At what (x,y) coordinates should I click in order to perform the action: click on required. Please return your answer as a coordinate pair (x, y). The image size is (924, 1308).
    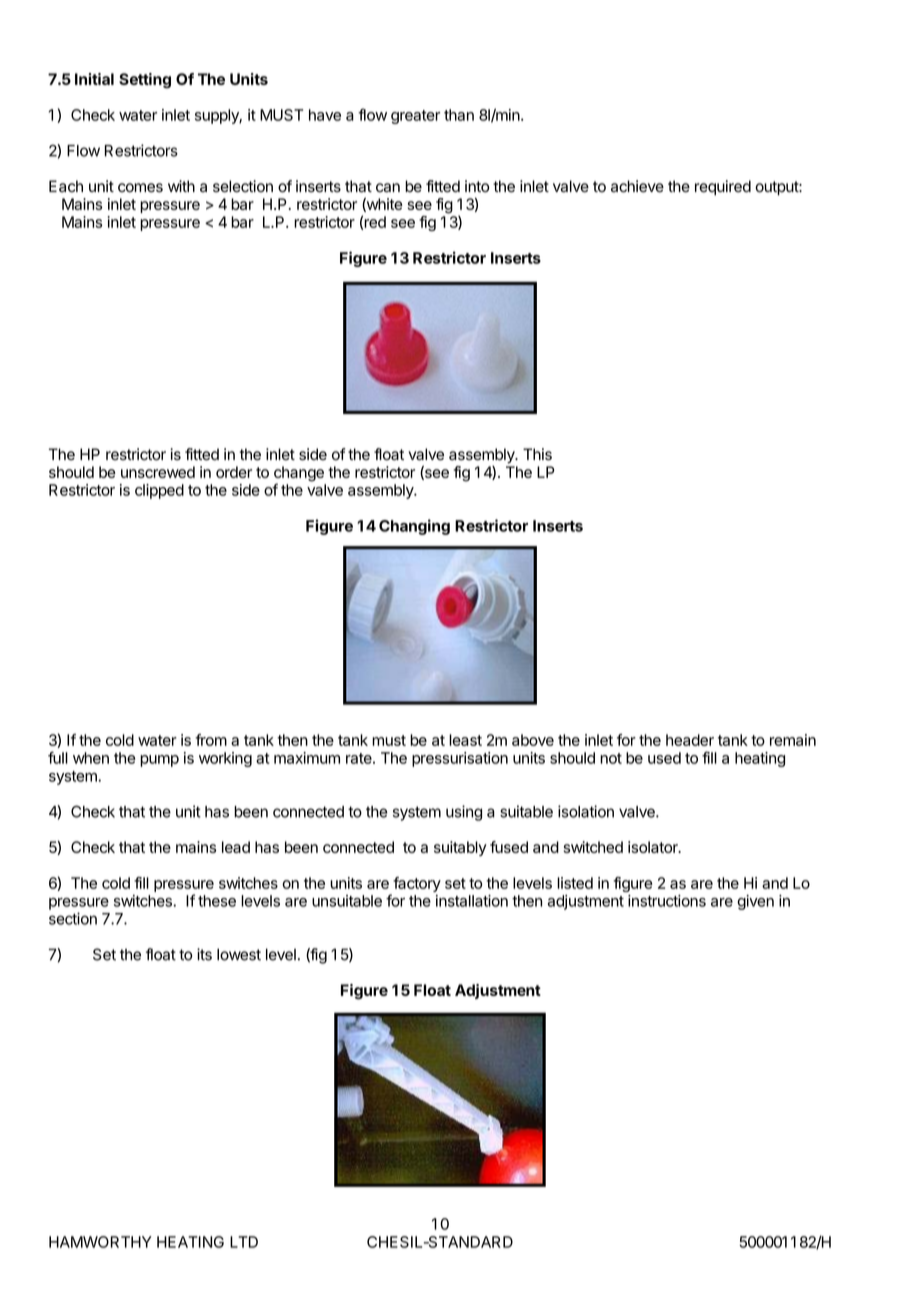
    Looking at the image, I should click on (723, 188).
